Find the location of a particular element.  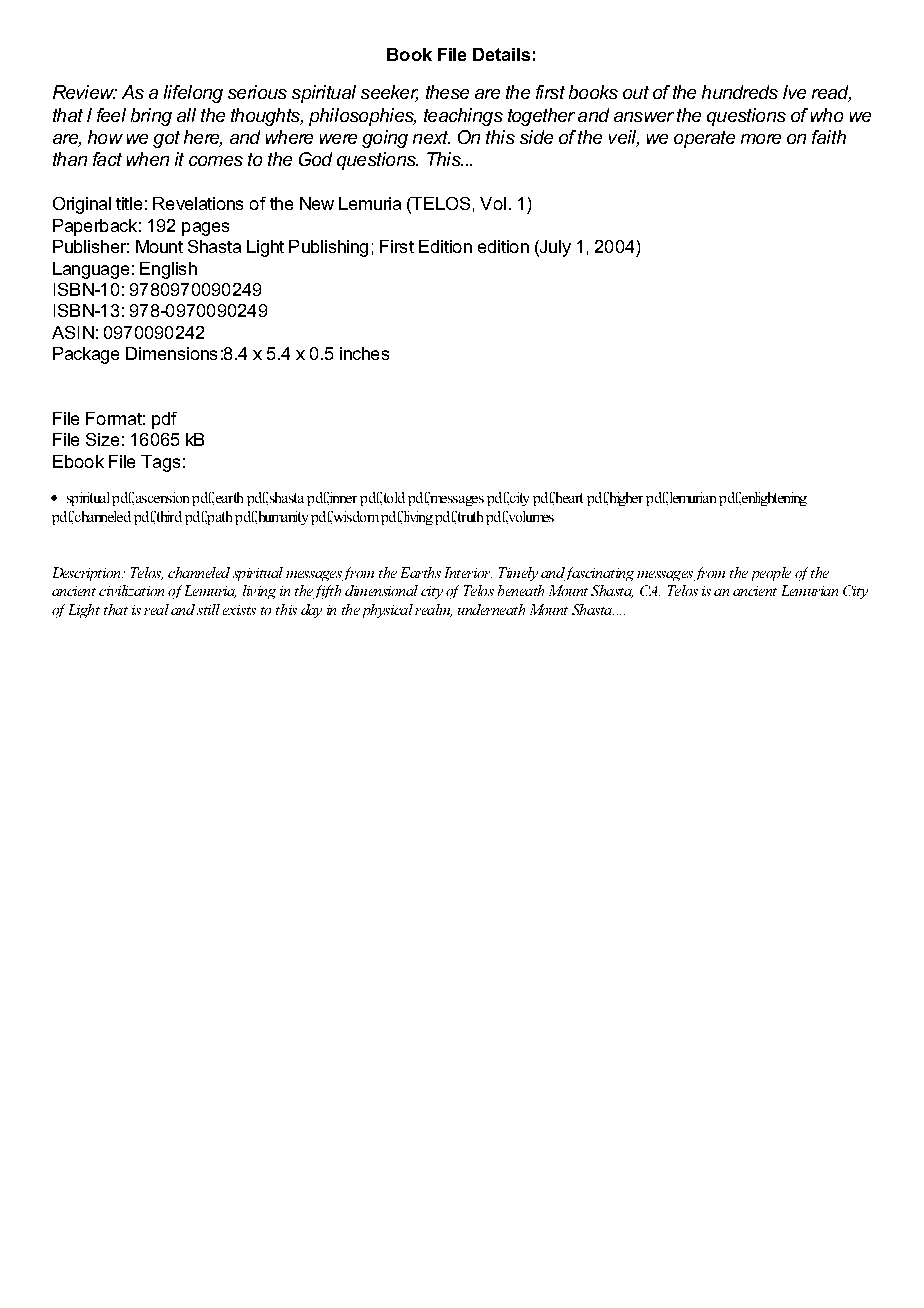

civilization is located at coordinates (131, 590).
